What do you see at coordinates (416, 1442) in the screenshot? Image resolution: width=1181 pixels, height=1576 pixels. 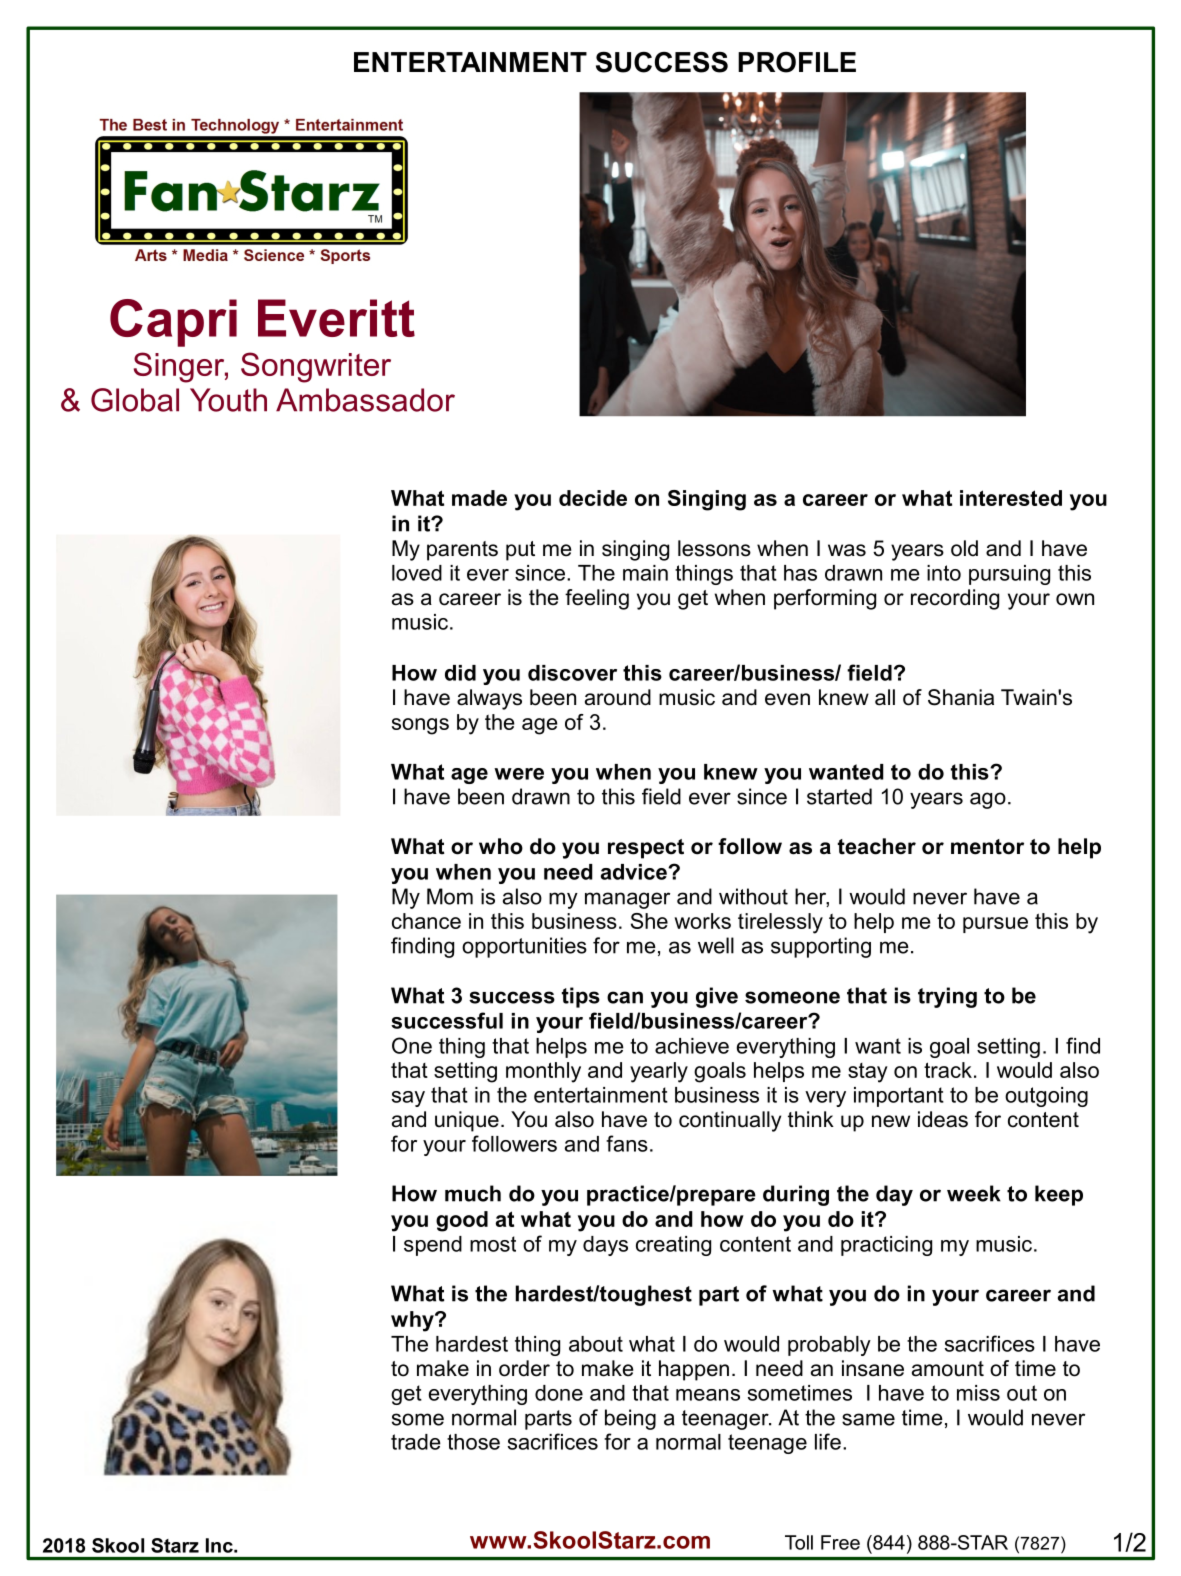 I see `trade` at bounding box center [416, 1442].
